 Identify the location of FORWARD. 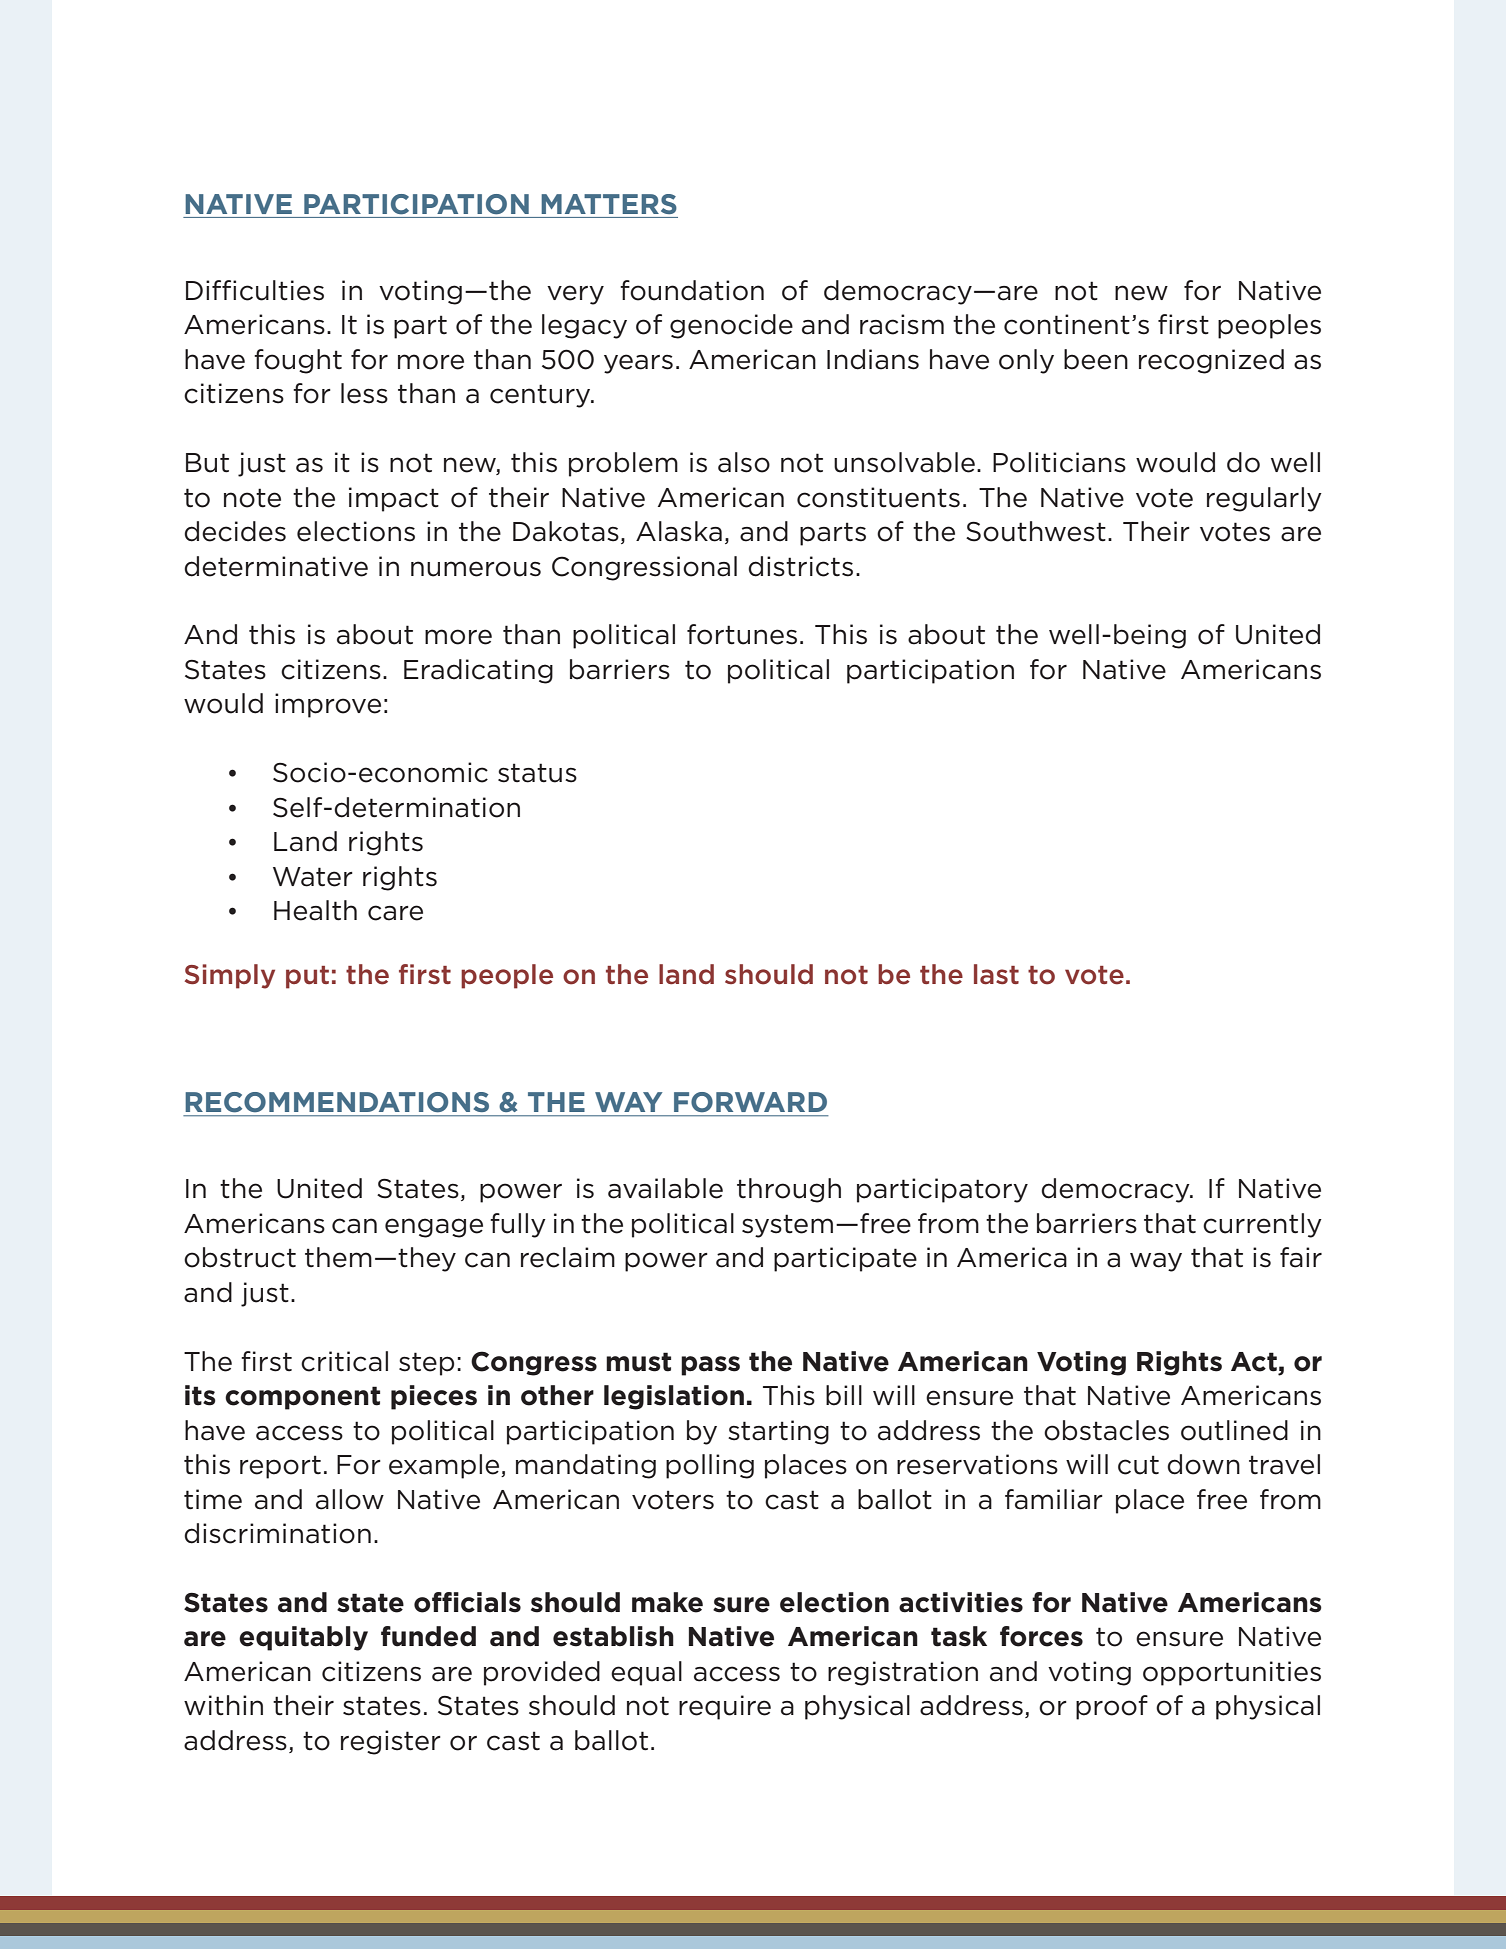
(750, 1102).
